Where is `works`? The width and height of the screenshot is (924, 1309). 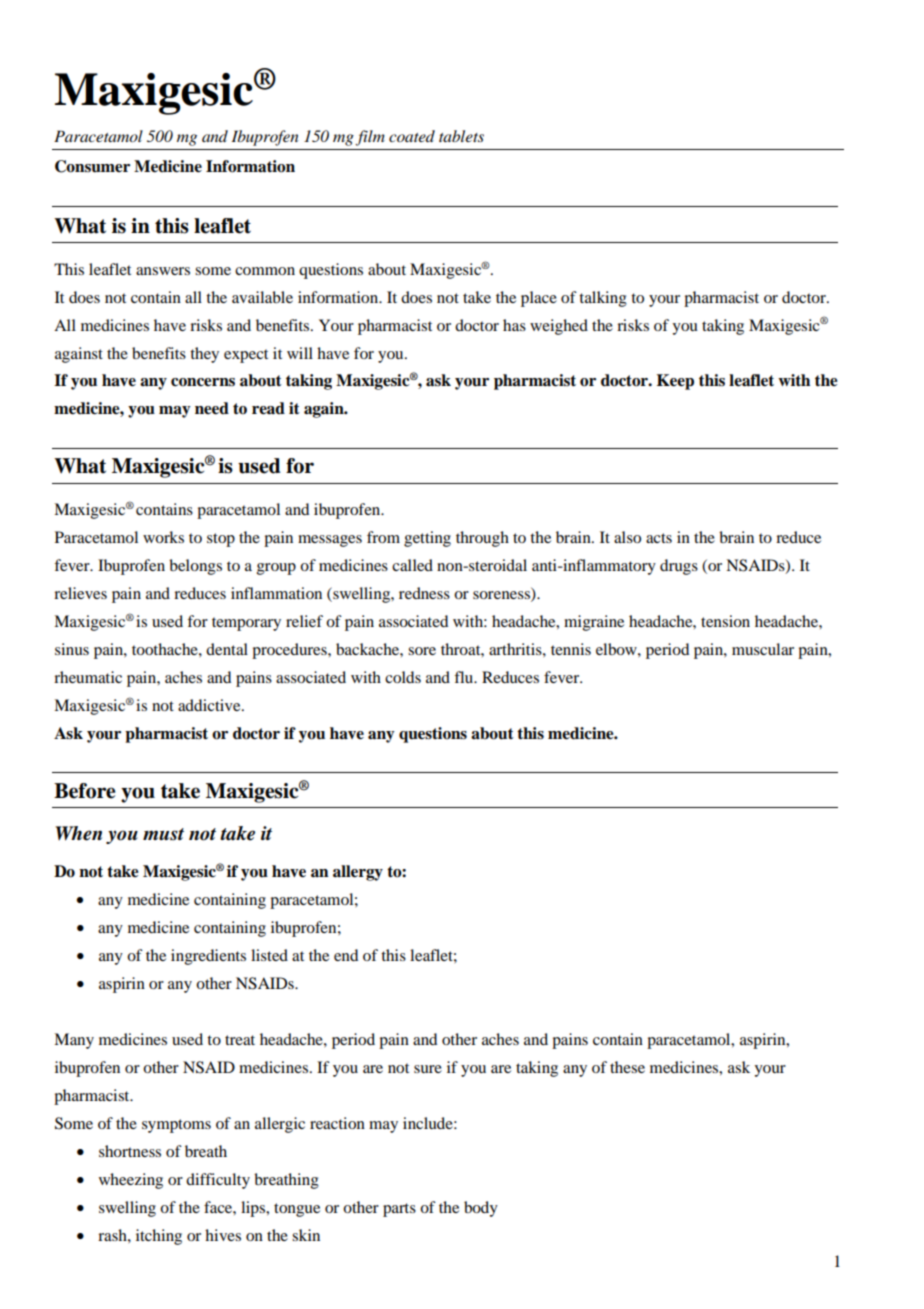 works is located at coordinates (163, 537).
